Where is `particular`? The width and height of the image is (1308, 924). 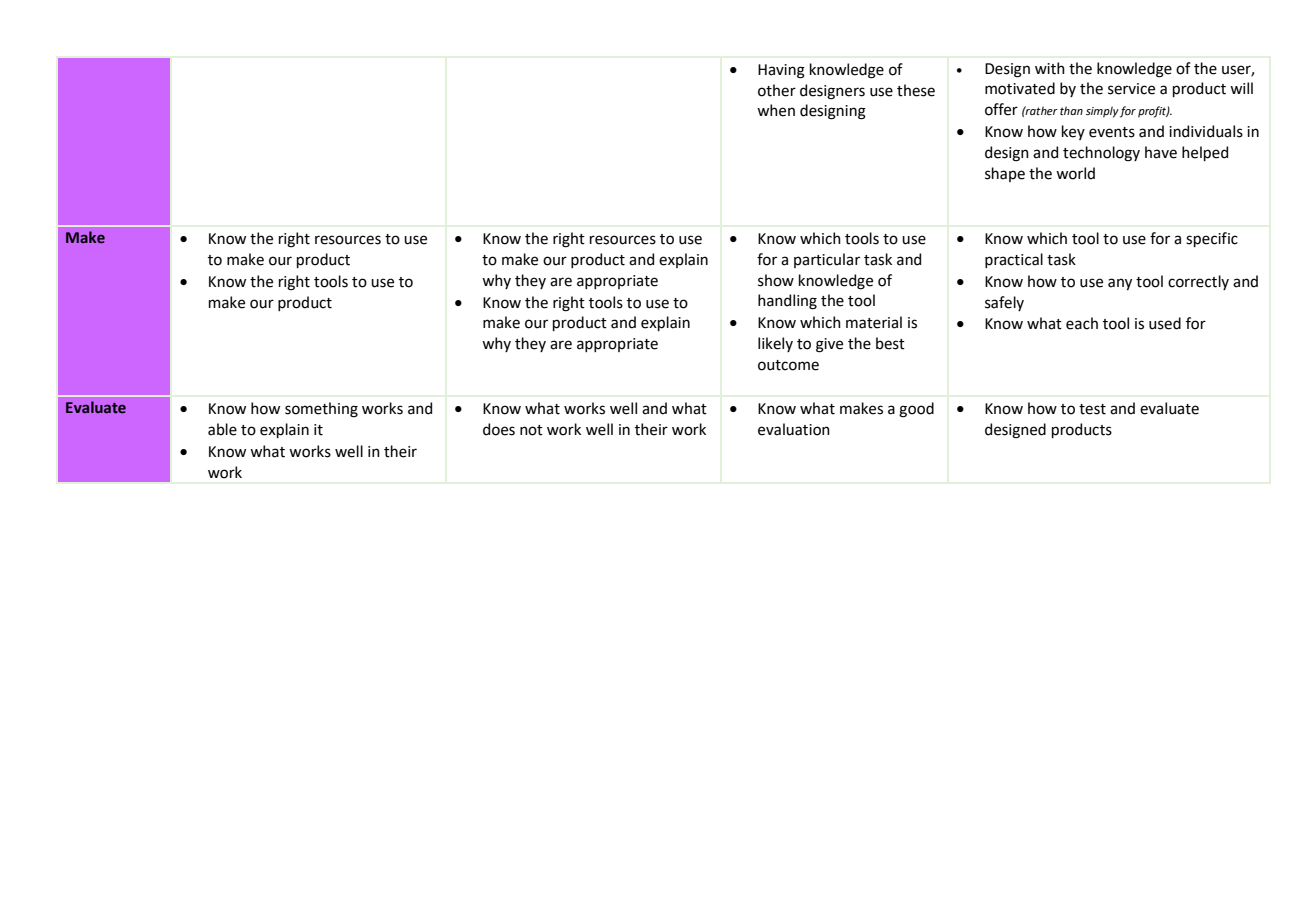
particular is located at coordinates (827, 260).
